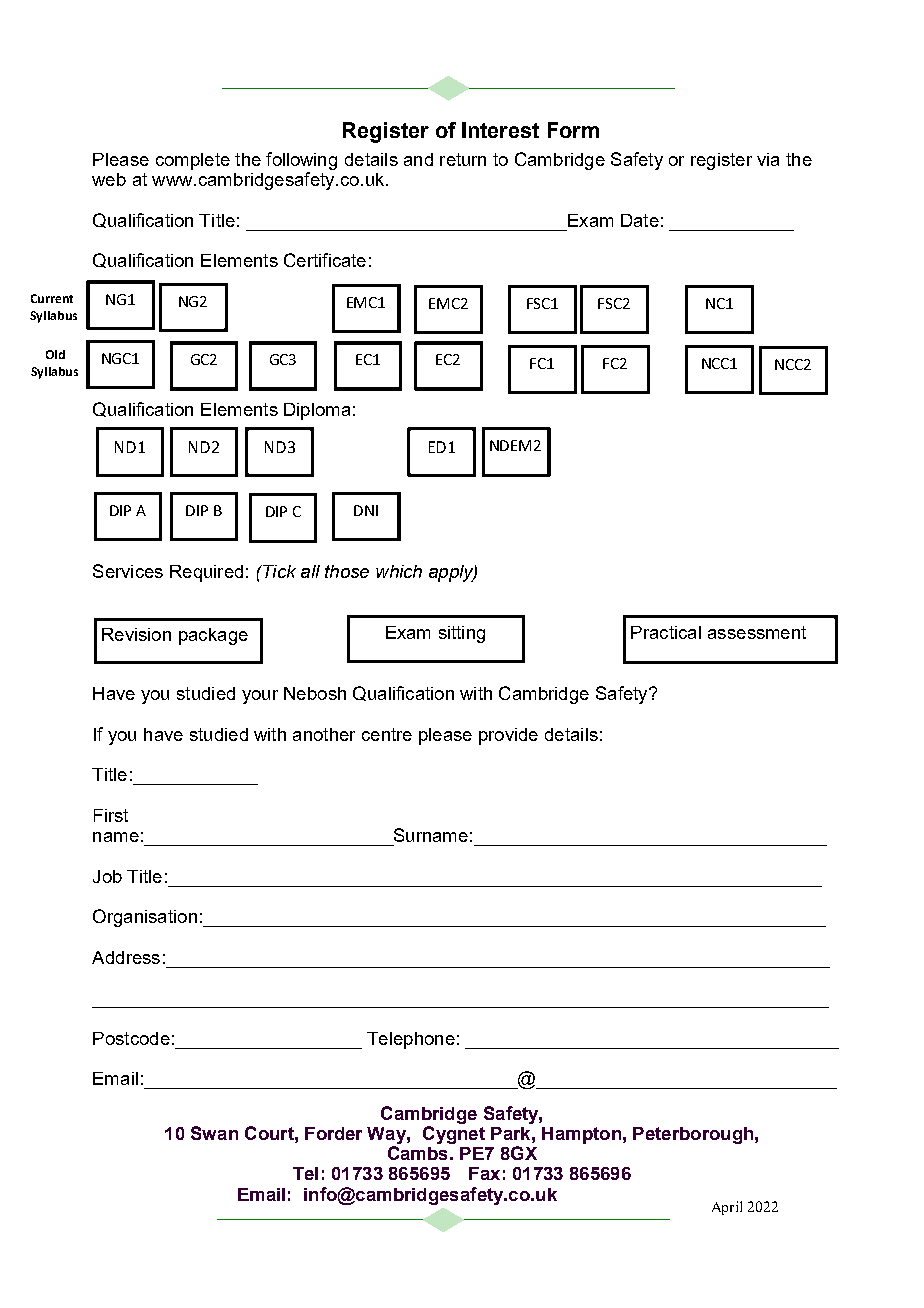 This image has width=924, height=1308. What do you see at coordinates (214, 1133) in the image?
I see `Swan` at bounding box center [214, 1133].
